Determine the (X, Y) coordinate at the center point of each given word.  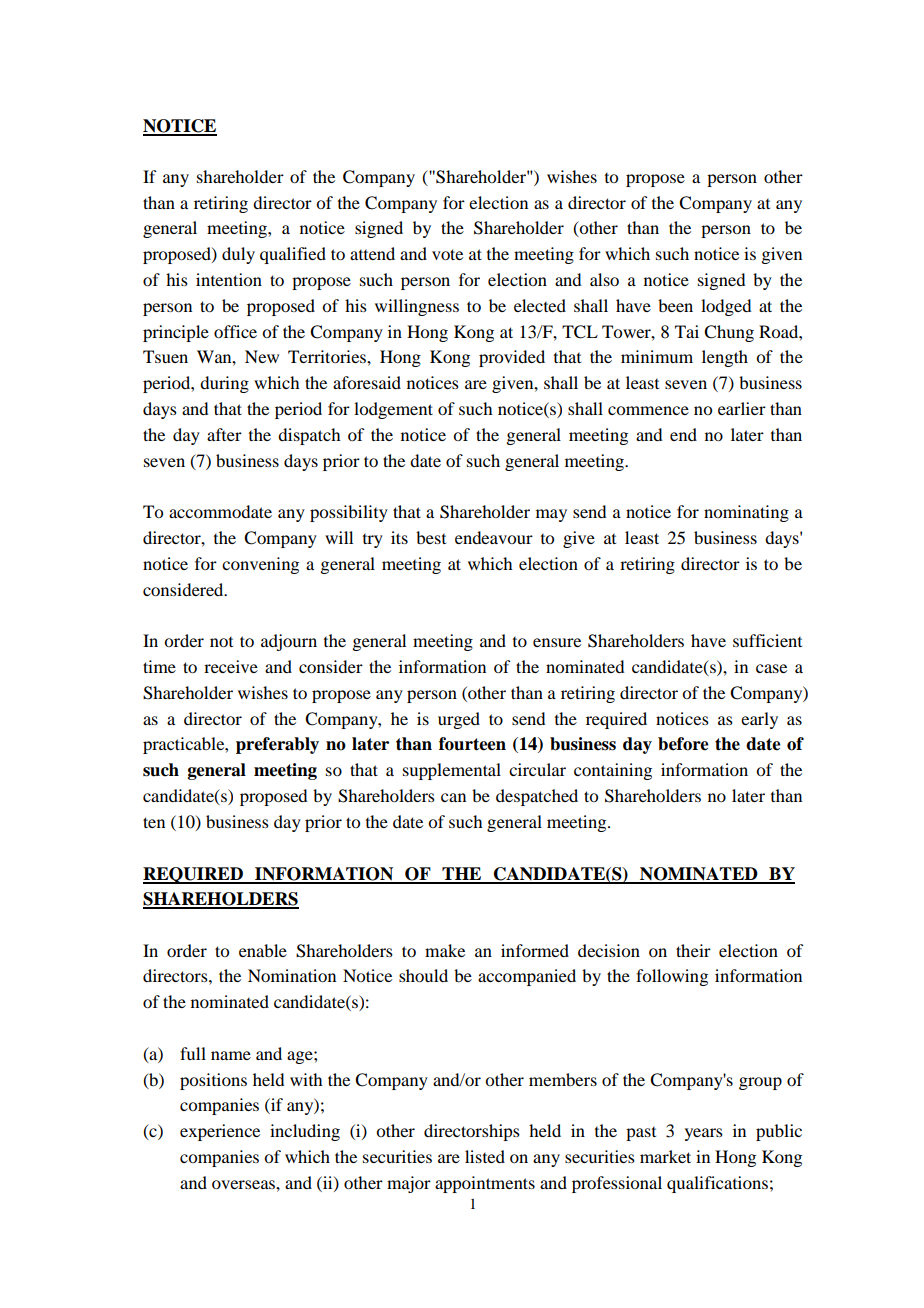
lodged (726, 307)
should (423, 975)
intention (229, 279)
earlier (742, 408)
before (683, 744)
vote (447, 254)
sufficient (767, 640)
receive (231, 666)
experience (220, 1132)
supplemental (452, 771)
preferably (277, 745)
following (672, 977)
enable (263, 950)
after (224, 434)
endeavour (494, 537)
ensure (557, 642)
